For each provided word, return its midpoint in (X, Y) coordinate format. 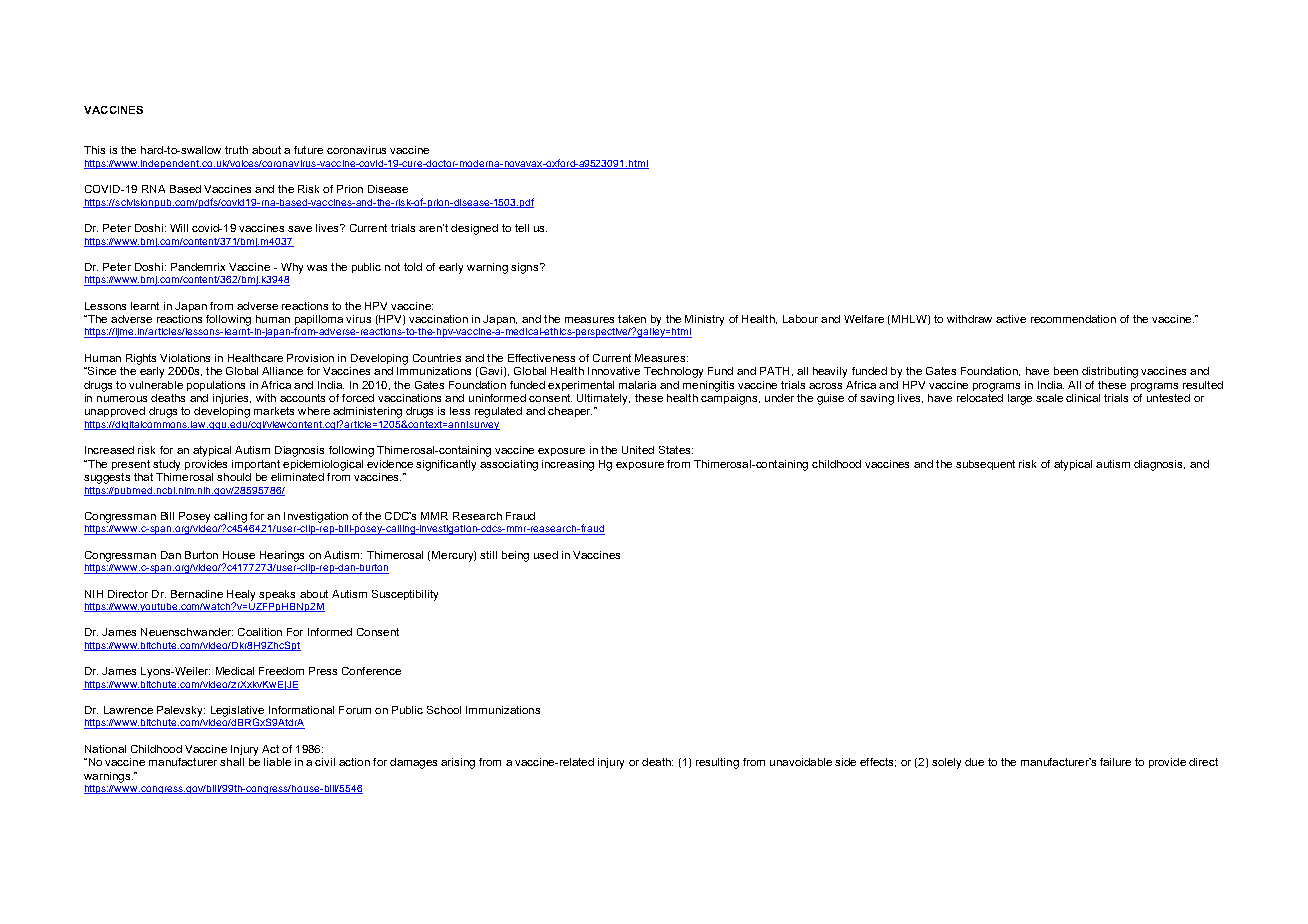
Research (477, 516)
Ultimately (603, 399)
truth (236, 150)
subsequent (985, 465)
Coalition (260, 632)
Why (292, 268)
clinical (1083, 398)
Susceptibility (405, 595)
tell (522, 228)
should (234, 477)
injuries (232, 399)
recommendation (1073, 319)
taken (632, 319)
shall (232, 762)
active (1011, 319)
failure (1115, 762)
